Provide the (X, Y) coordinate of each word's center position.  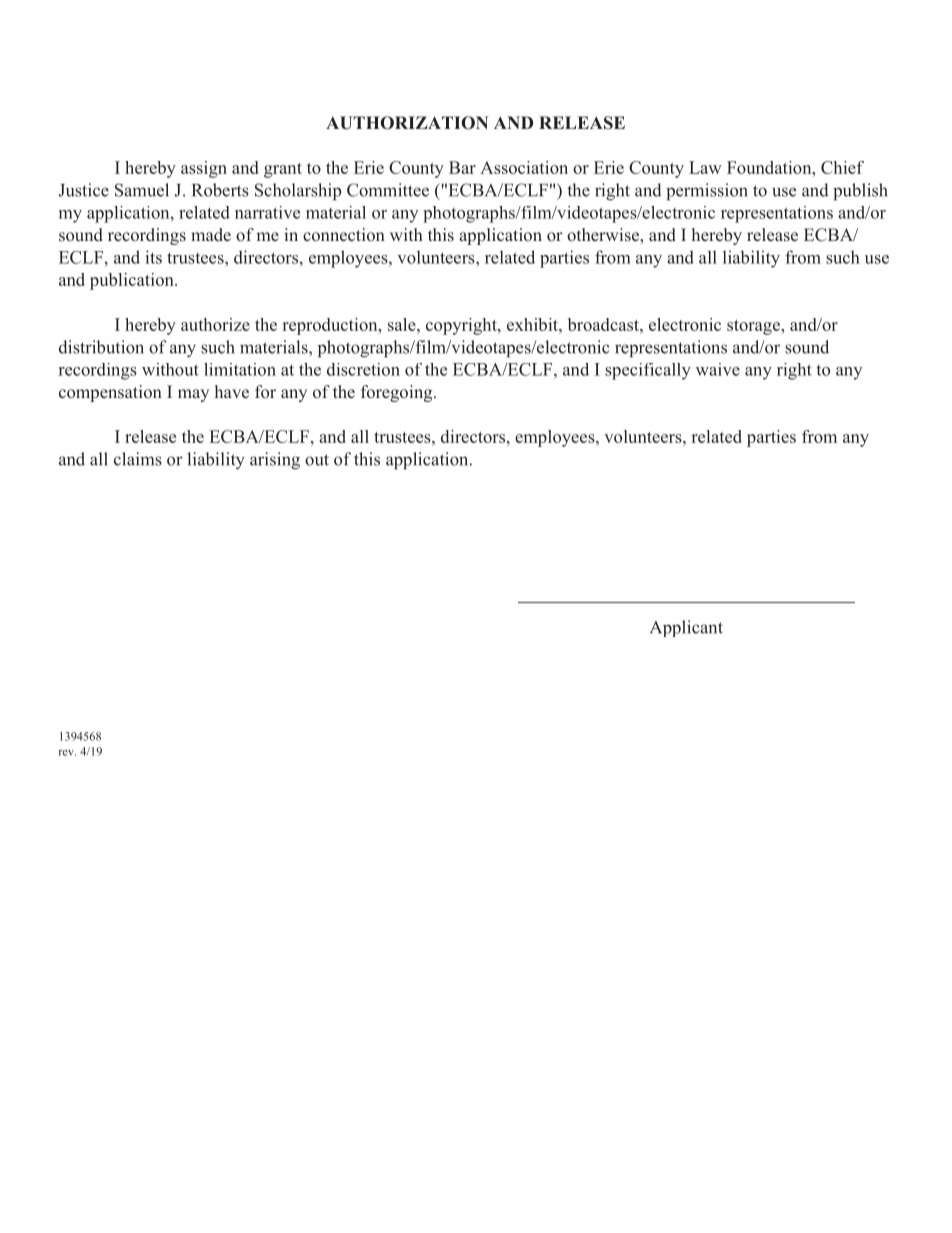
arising (275, 461)
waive (718, 369)
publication (133, 281)
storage (754, 327)
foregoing (398, 393)
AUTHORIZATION (407, 123)
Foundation (770, 167)
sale (403, 324)
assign (204, 169)
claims (138, 459)
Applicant (686, 628)
